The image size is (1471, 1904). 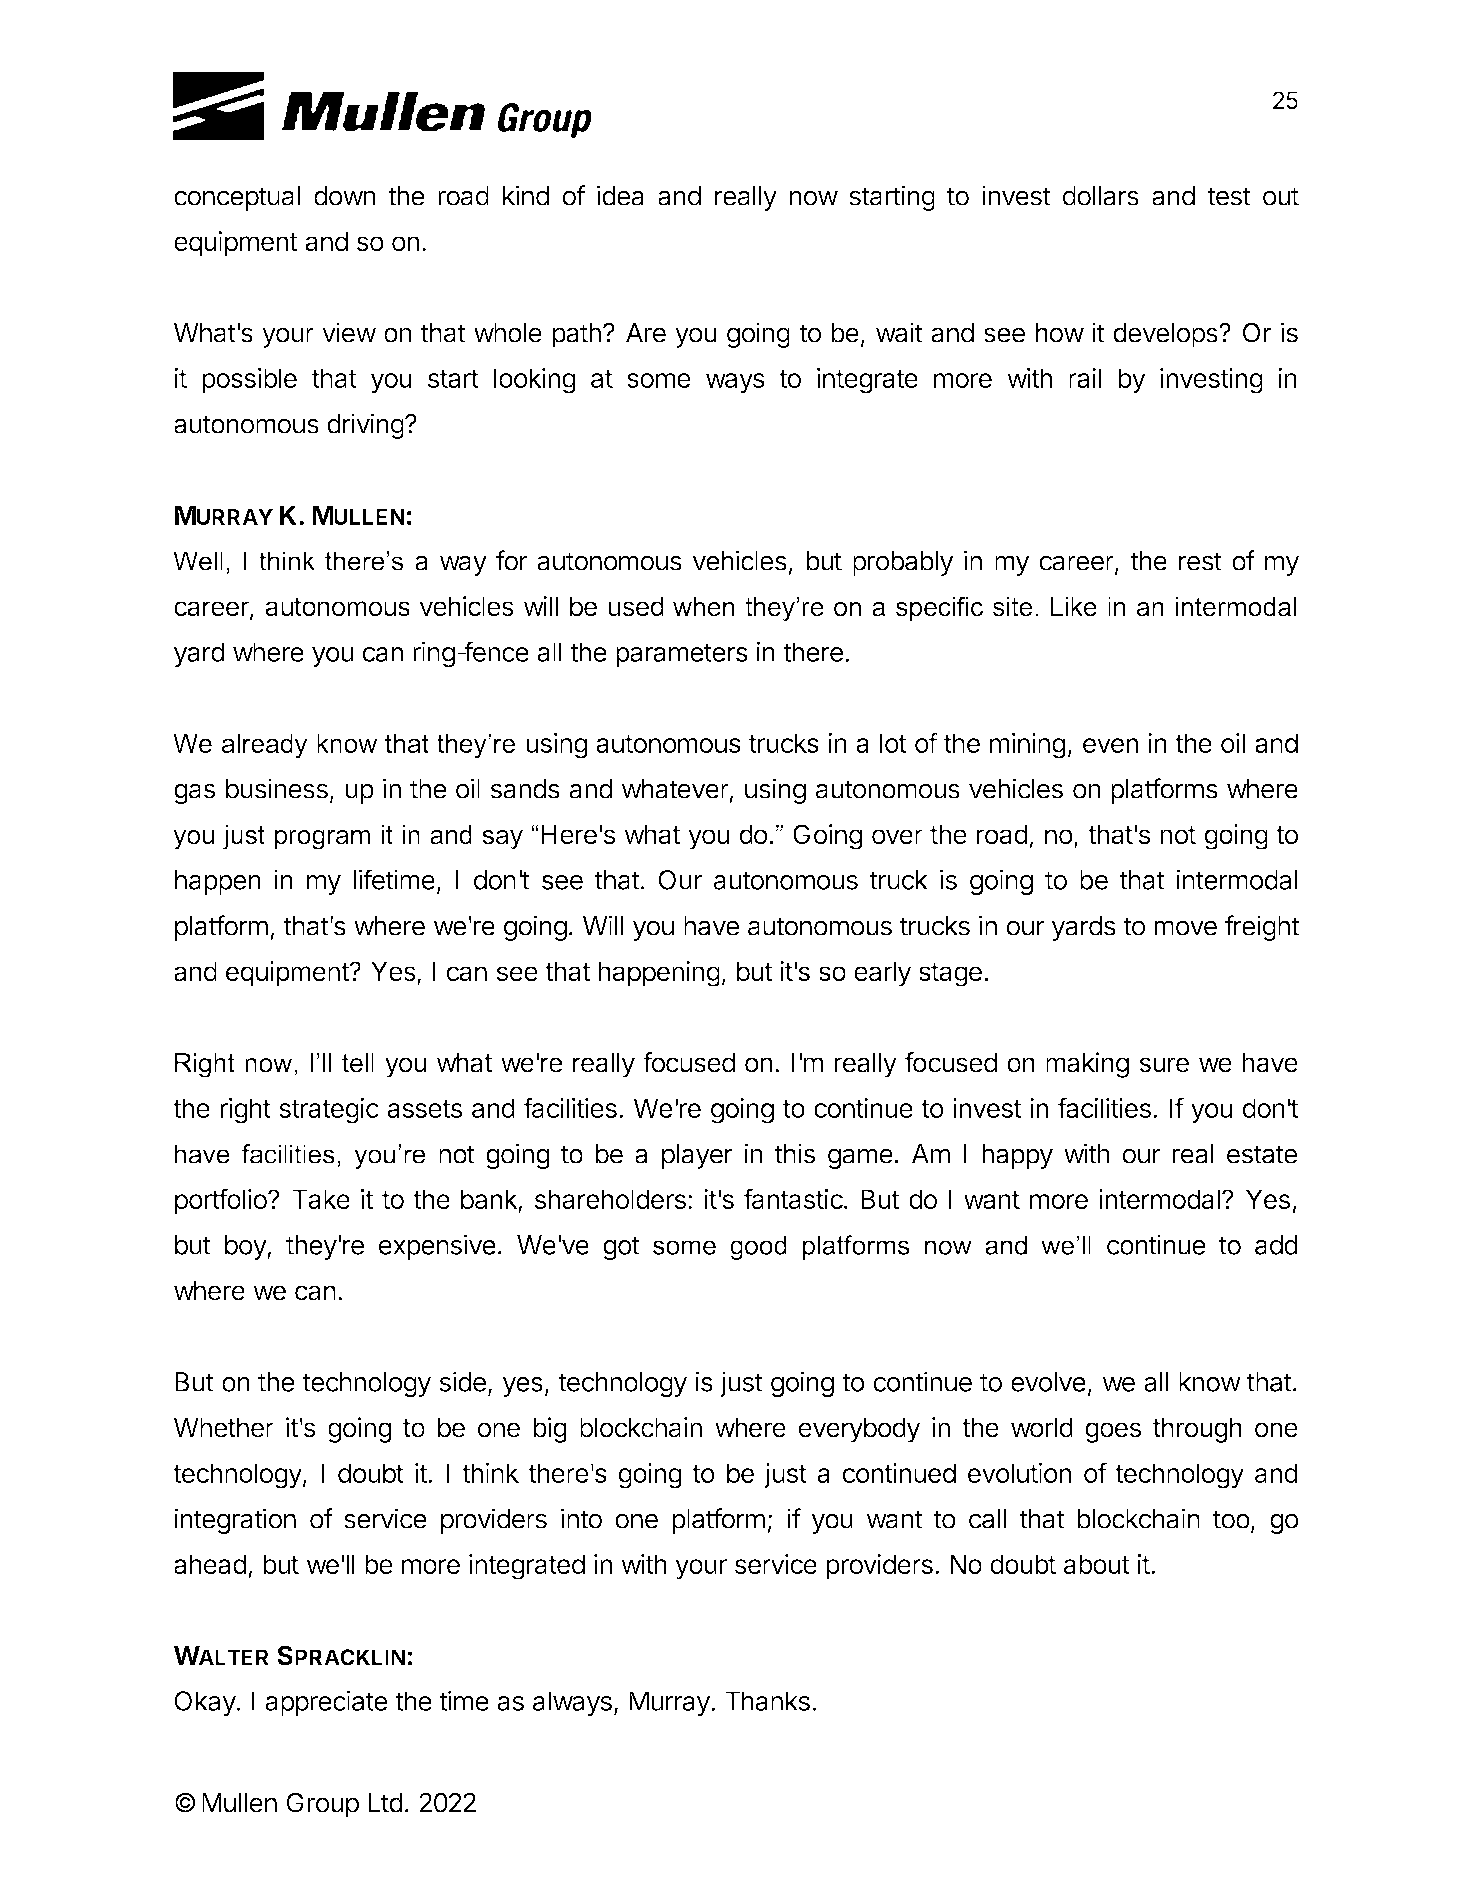 I want to click on dollars, so click(x=1101, y=196).
